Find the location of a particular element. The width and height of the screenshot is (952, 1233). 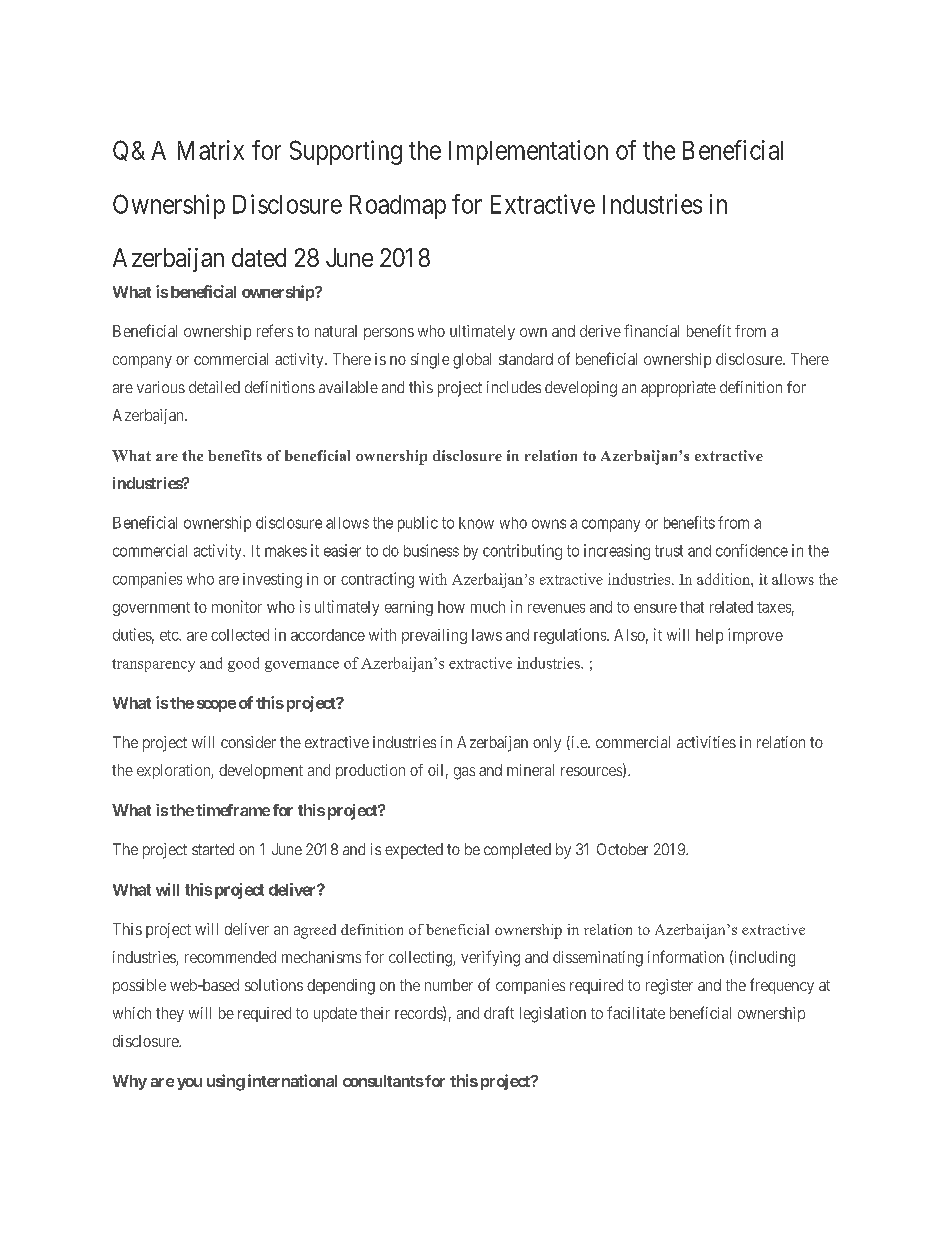

Matrix is located at coordinates (211, 150).
